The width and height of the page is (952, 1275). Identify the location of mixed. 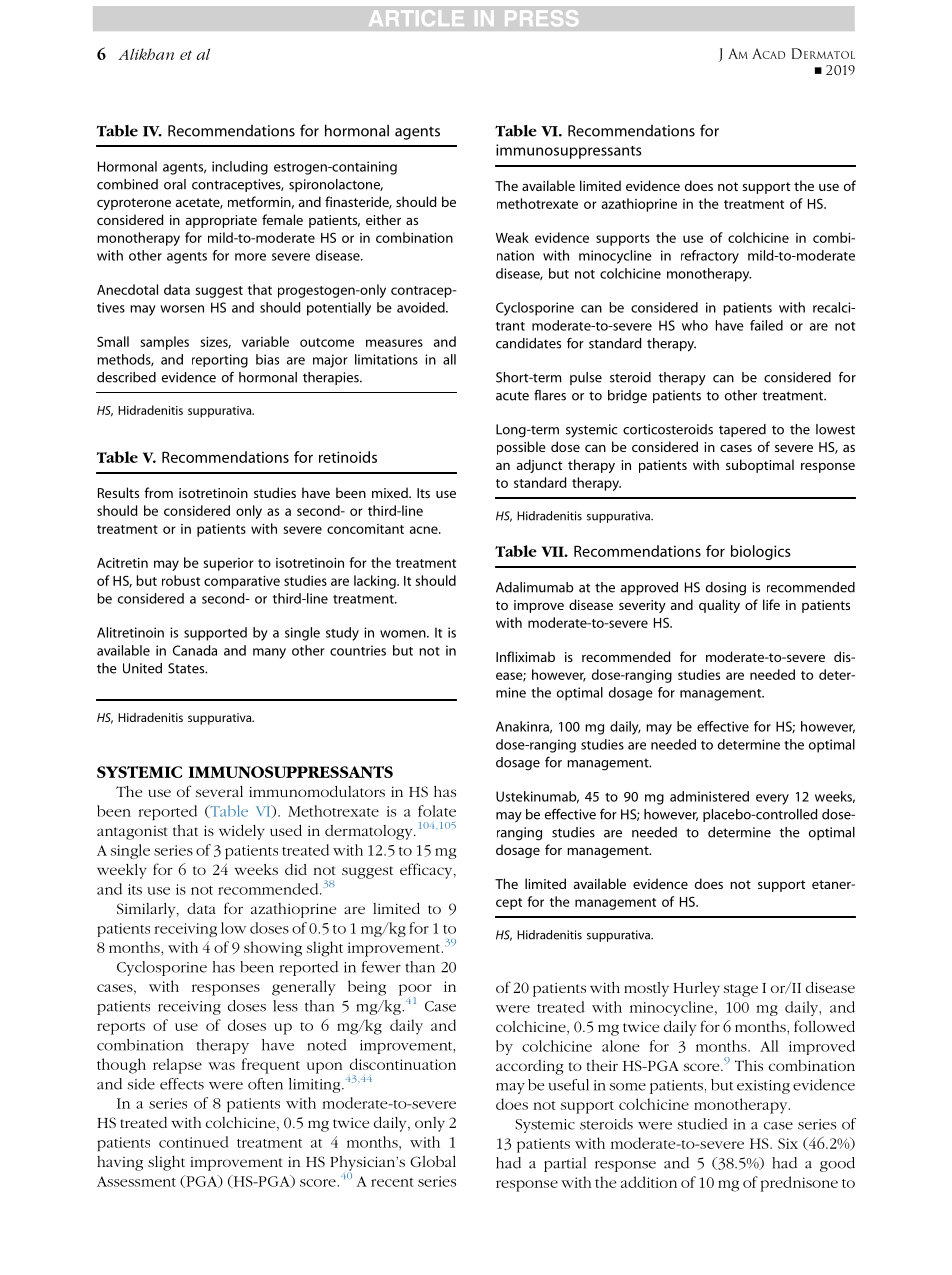
(391, 492).
